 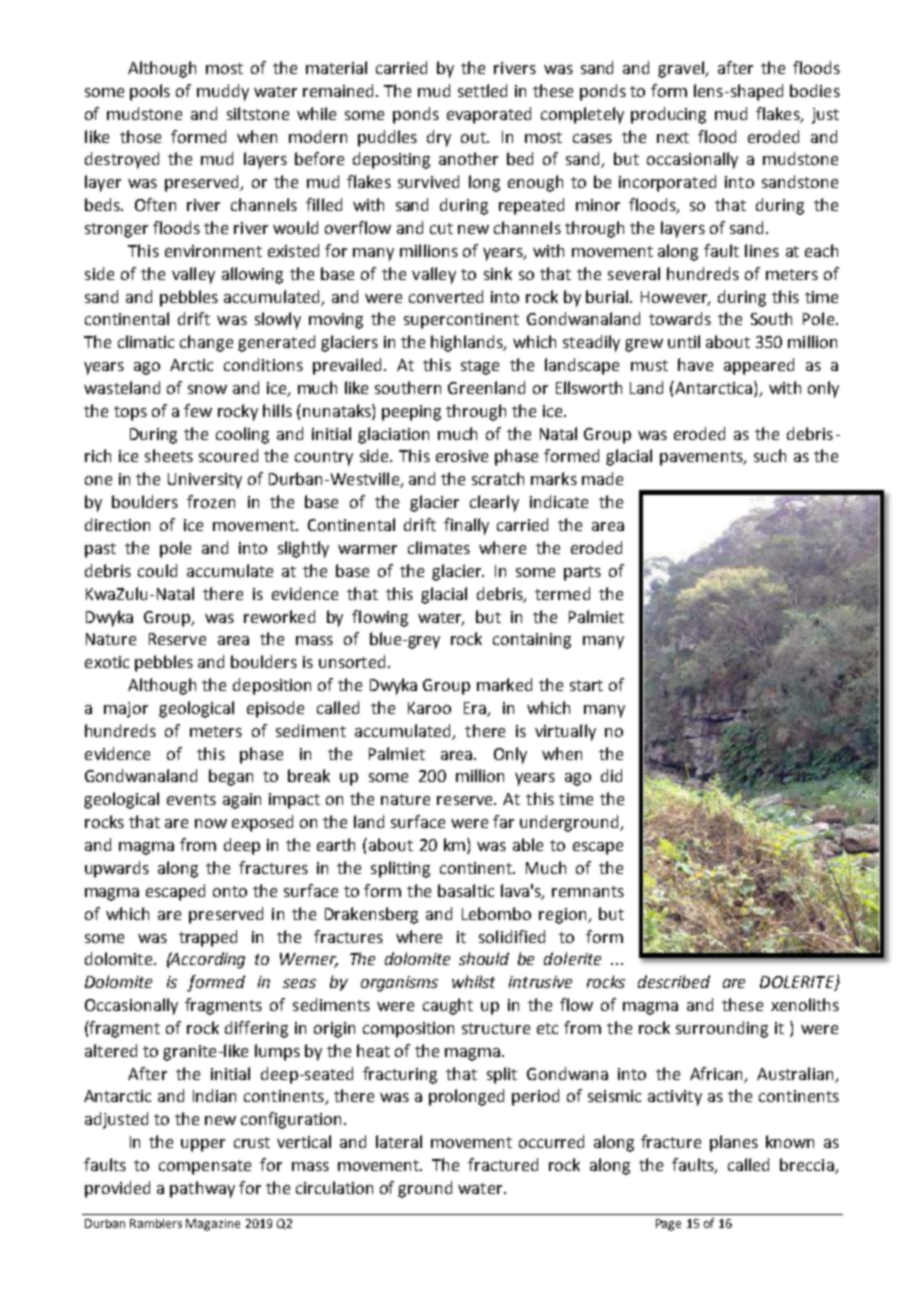 I want to click on exotic, so click(x=107, y=662).
